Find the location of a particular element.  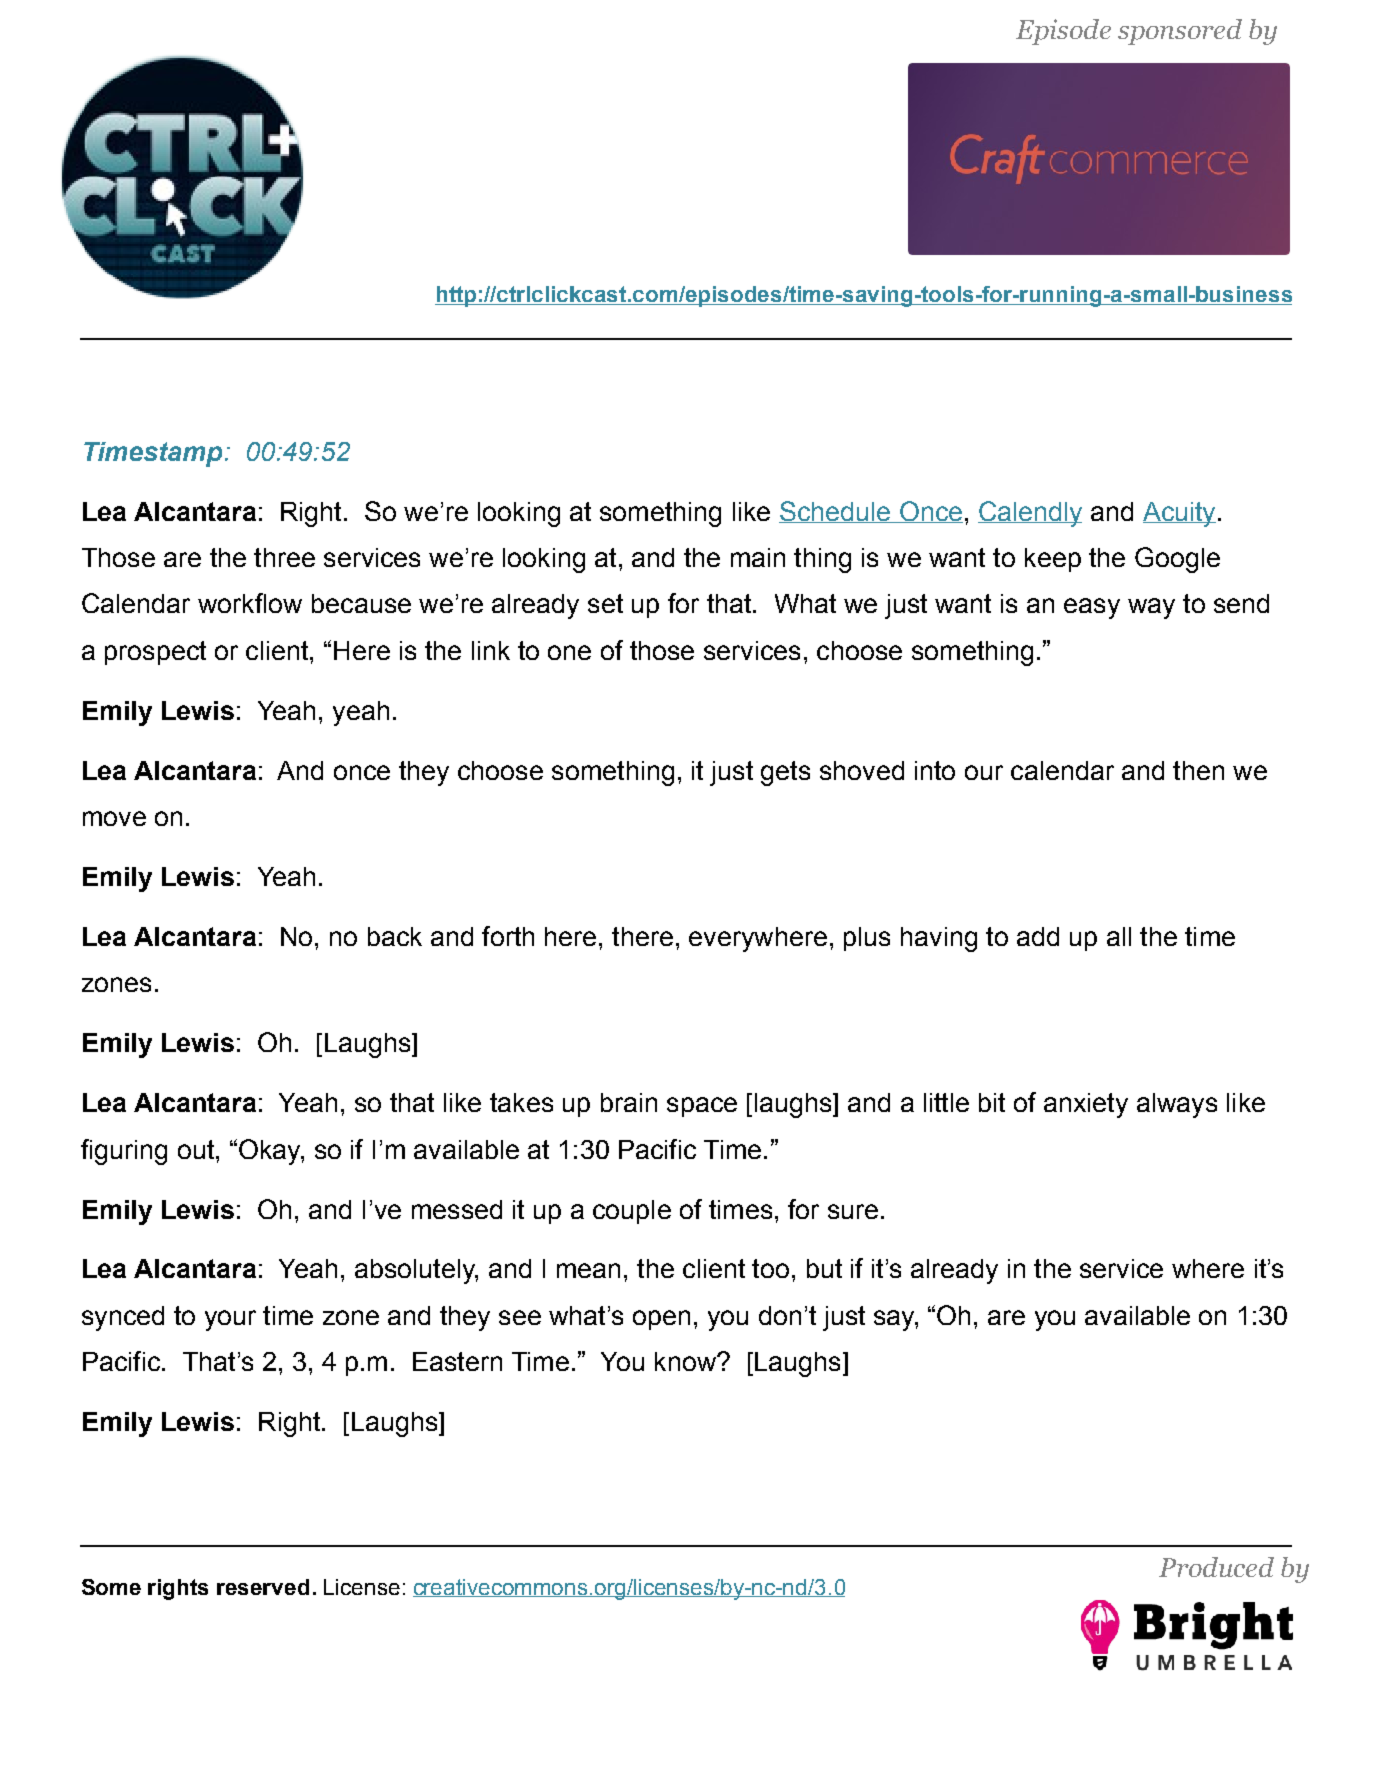

back is located at coordinates (395, 936).
